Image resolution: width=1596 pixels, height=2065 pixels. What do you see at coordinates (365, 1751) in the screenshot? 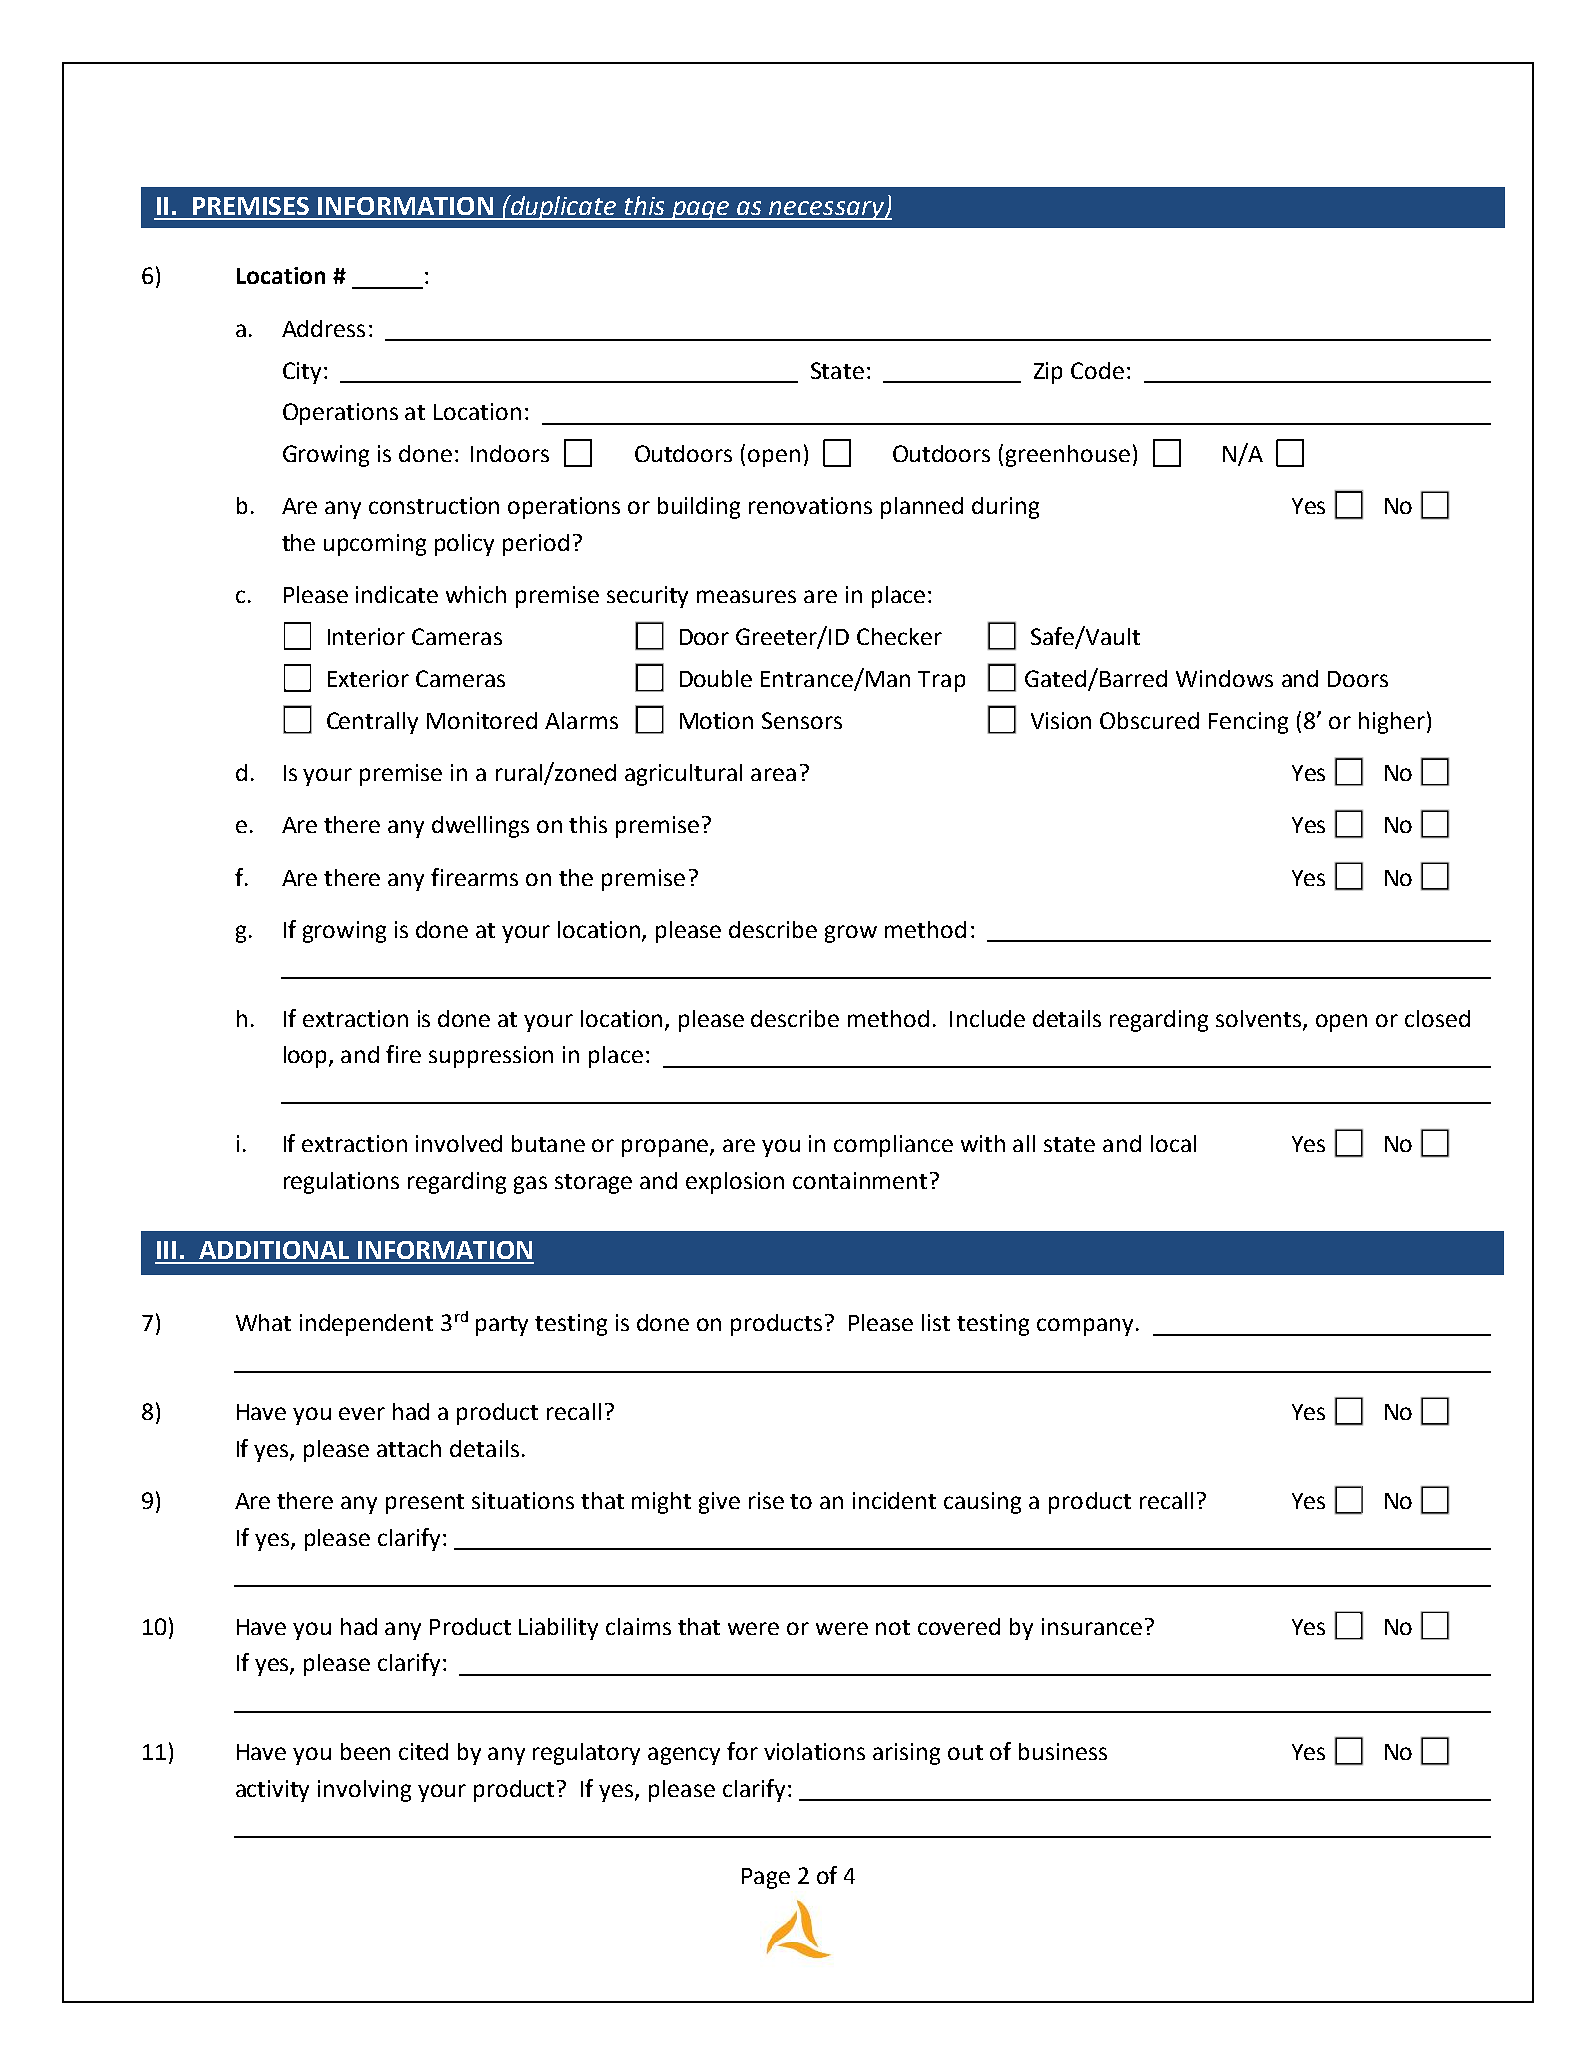
I see `been` at bounding box center [365, 1751].
